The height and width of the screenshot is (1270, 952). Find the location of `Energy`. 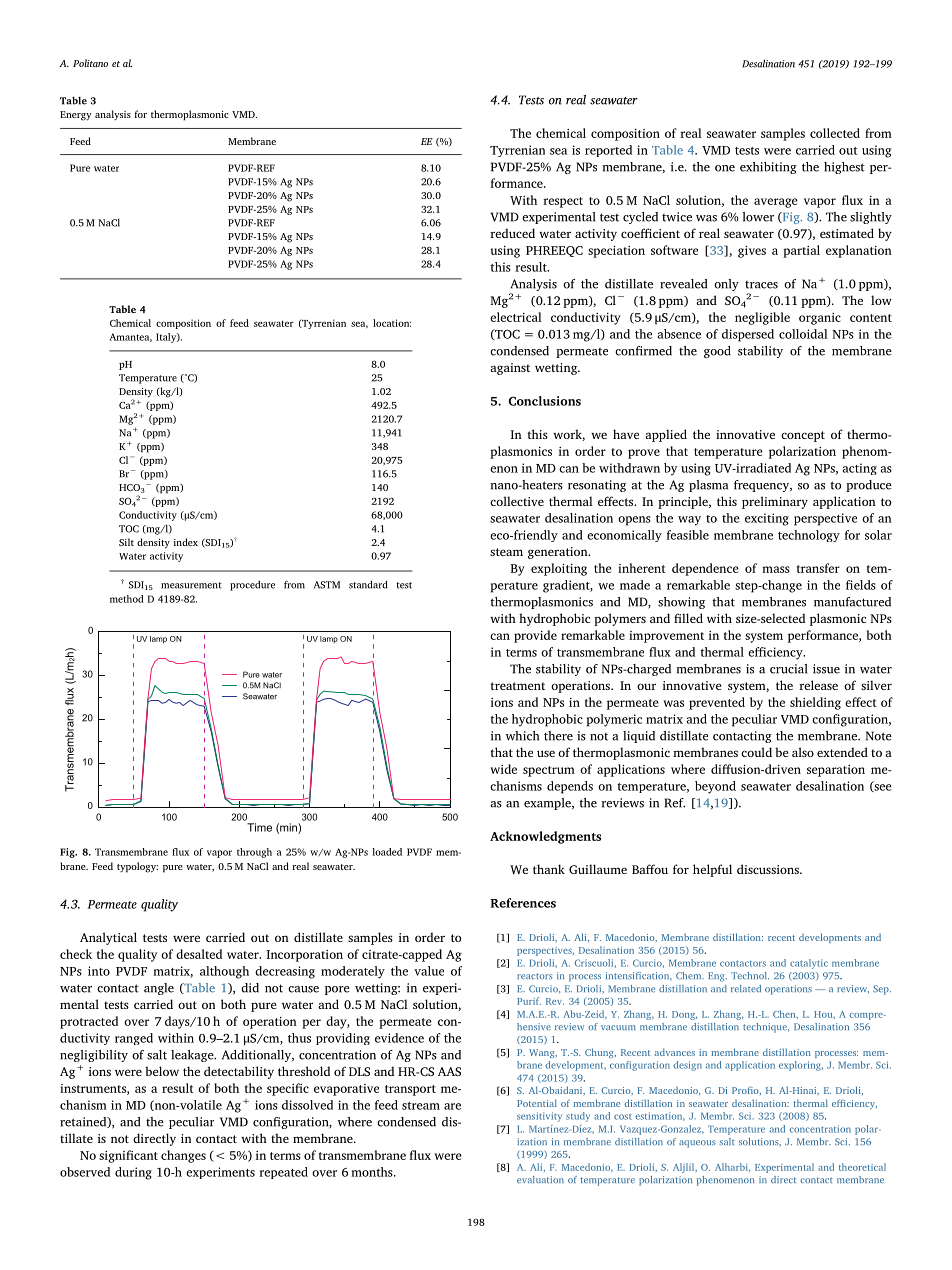

Energy is located at coordinates (76, 116).
